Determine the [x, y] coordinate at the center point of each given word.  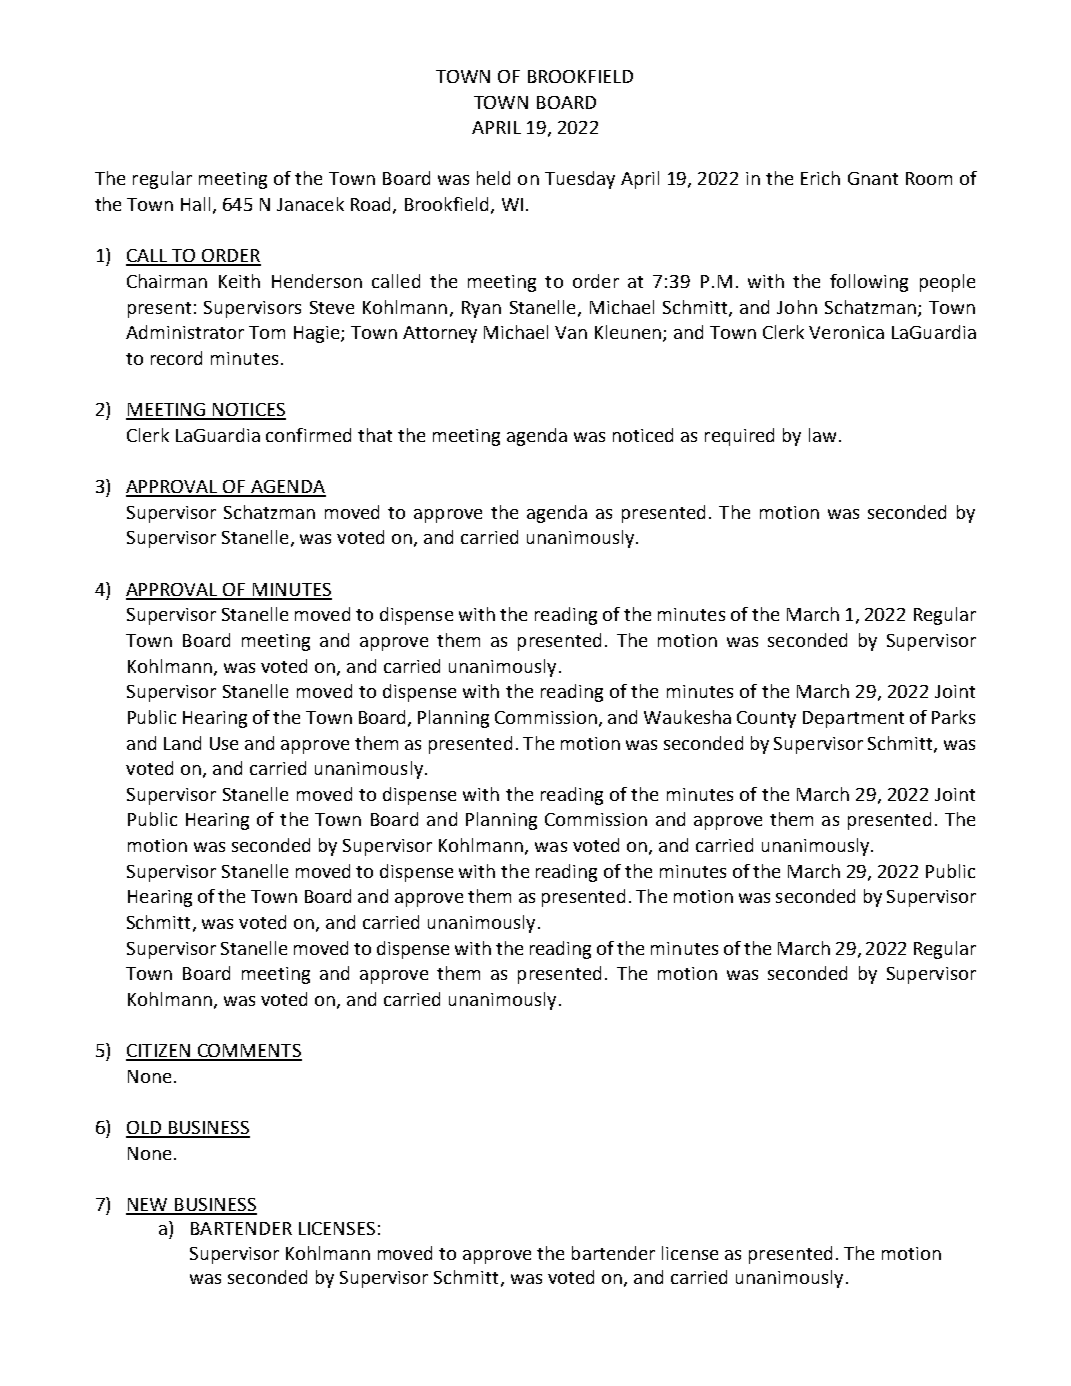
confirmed [308, 435]
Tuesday [580, 180]
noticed [643, 435]
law [822, 435]
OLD [144, 1129]
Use [224, 743]
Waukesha [687, 717]
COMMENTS [248, 1052]
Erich [820, 178]
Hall [197, 205]
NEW [148, 1206]
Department [853, 719]
